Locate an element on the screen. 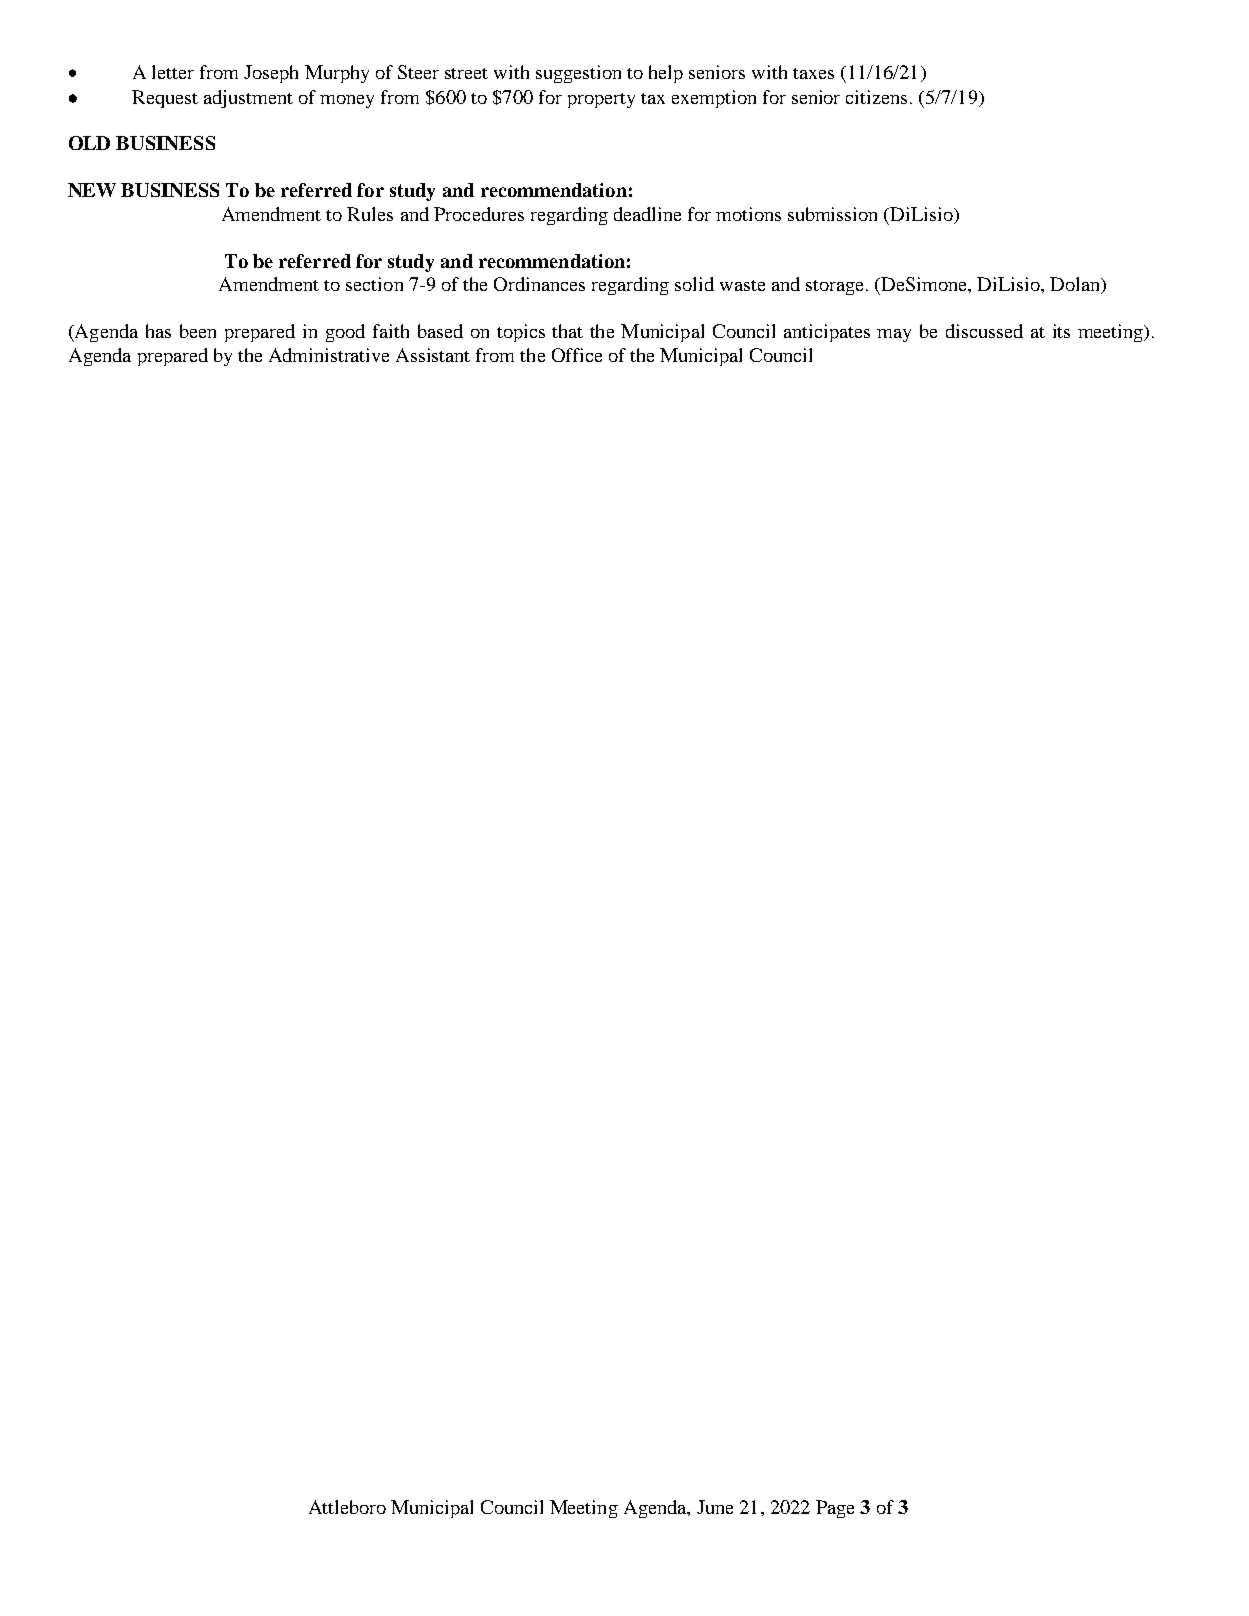 The height and width of the screenshot is (1616, 1249). may is located at coordinates (894, 335).
